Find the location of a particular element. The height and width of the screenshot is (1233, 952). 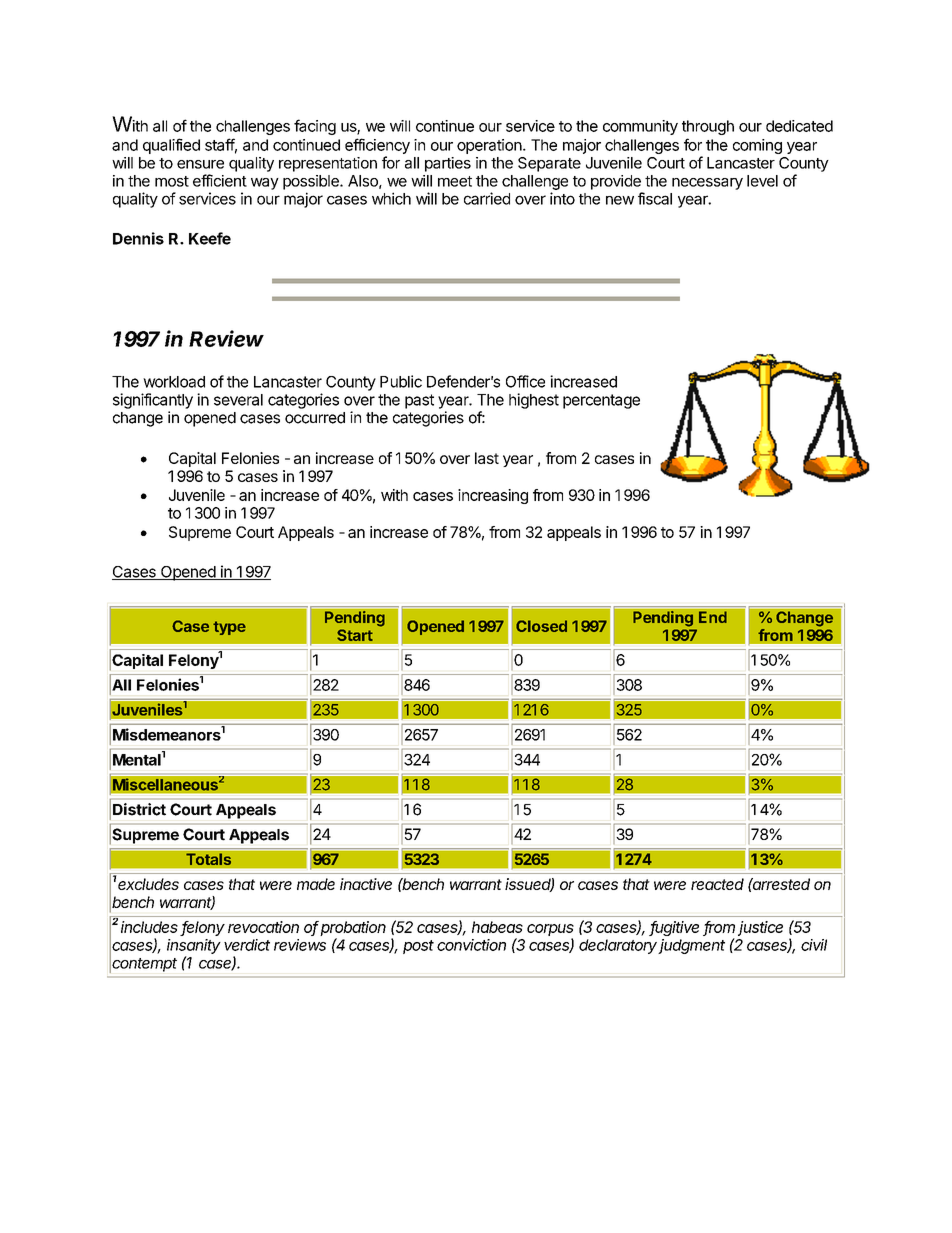

District is located at coordinates (139, 809).
